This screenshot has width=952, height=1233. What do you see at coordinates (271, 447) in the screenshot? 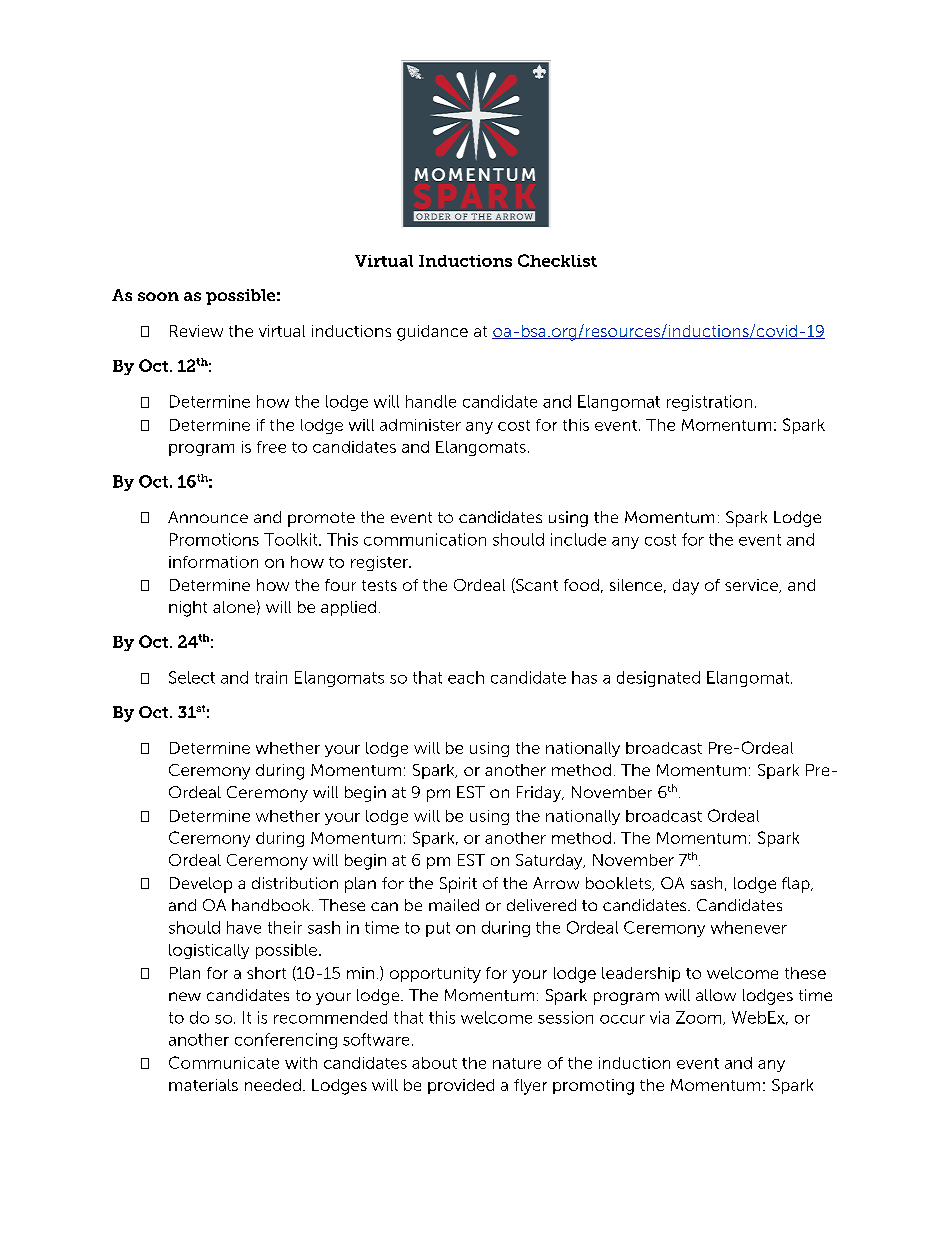
I see `free` at bounding box center [271, 447].
